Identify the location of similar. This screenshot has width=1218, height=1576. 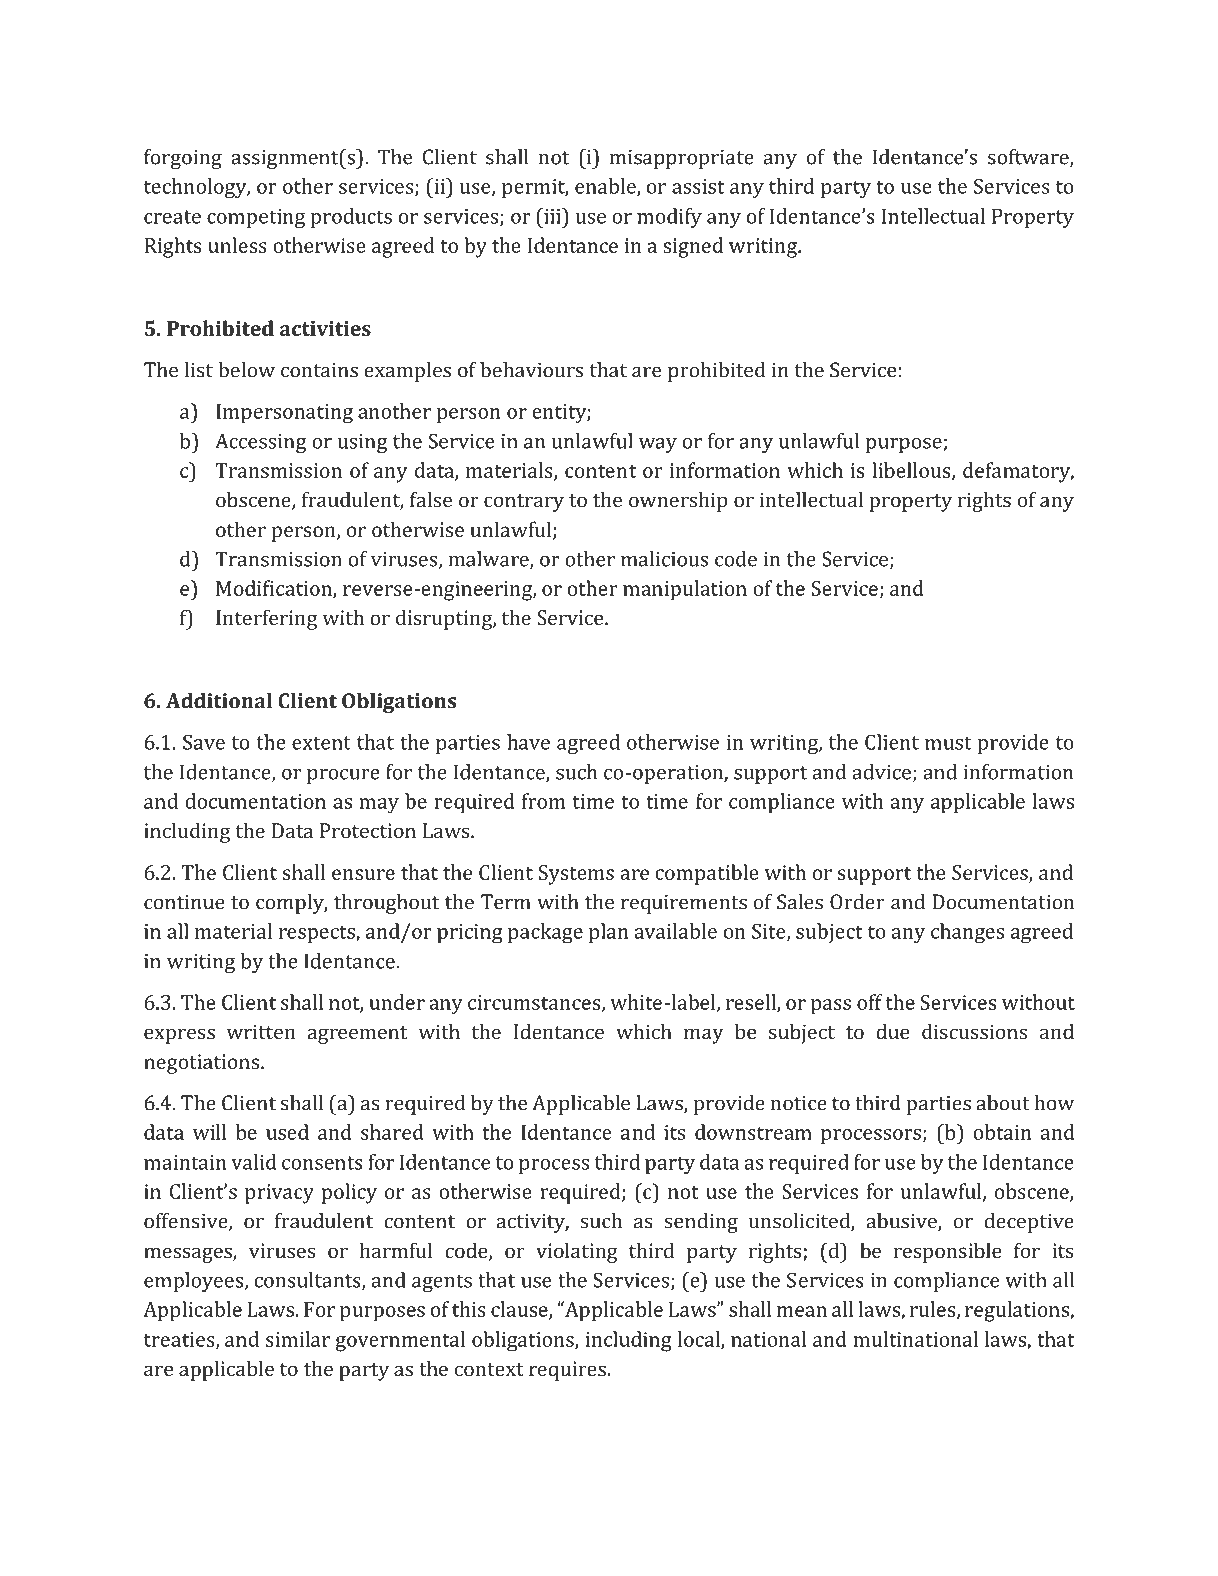
(298, 1339).
